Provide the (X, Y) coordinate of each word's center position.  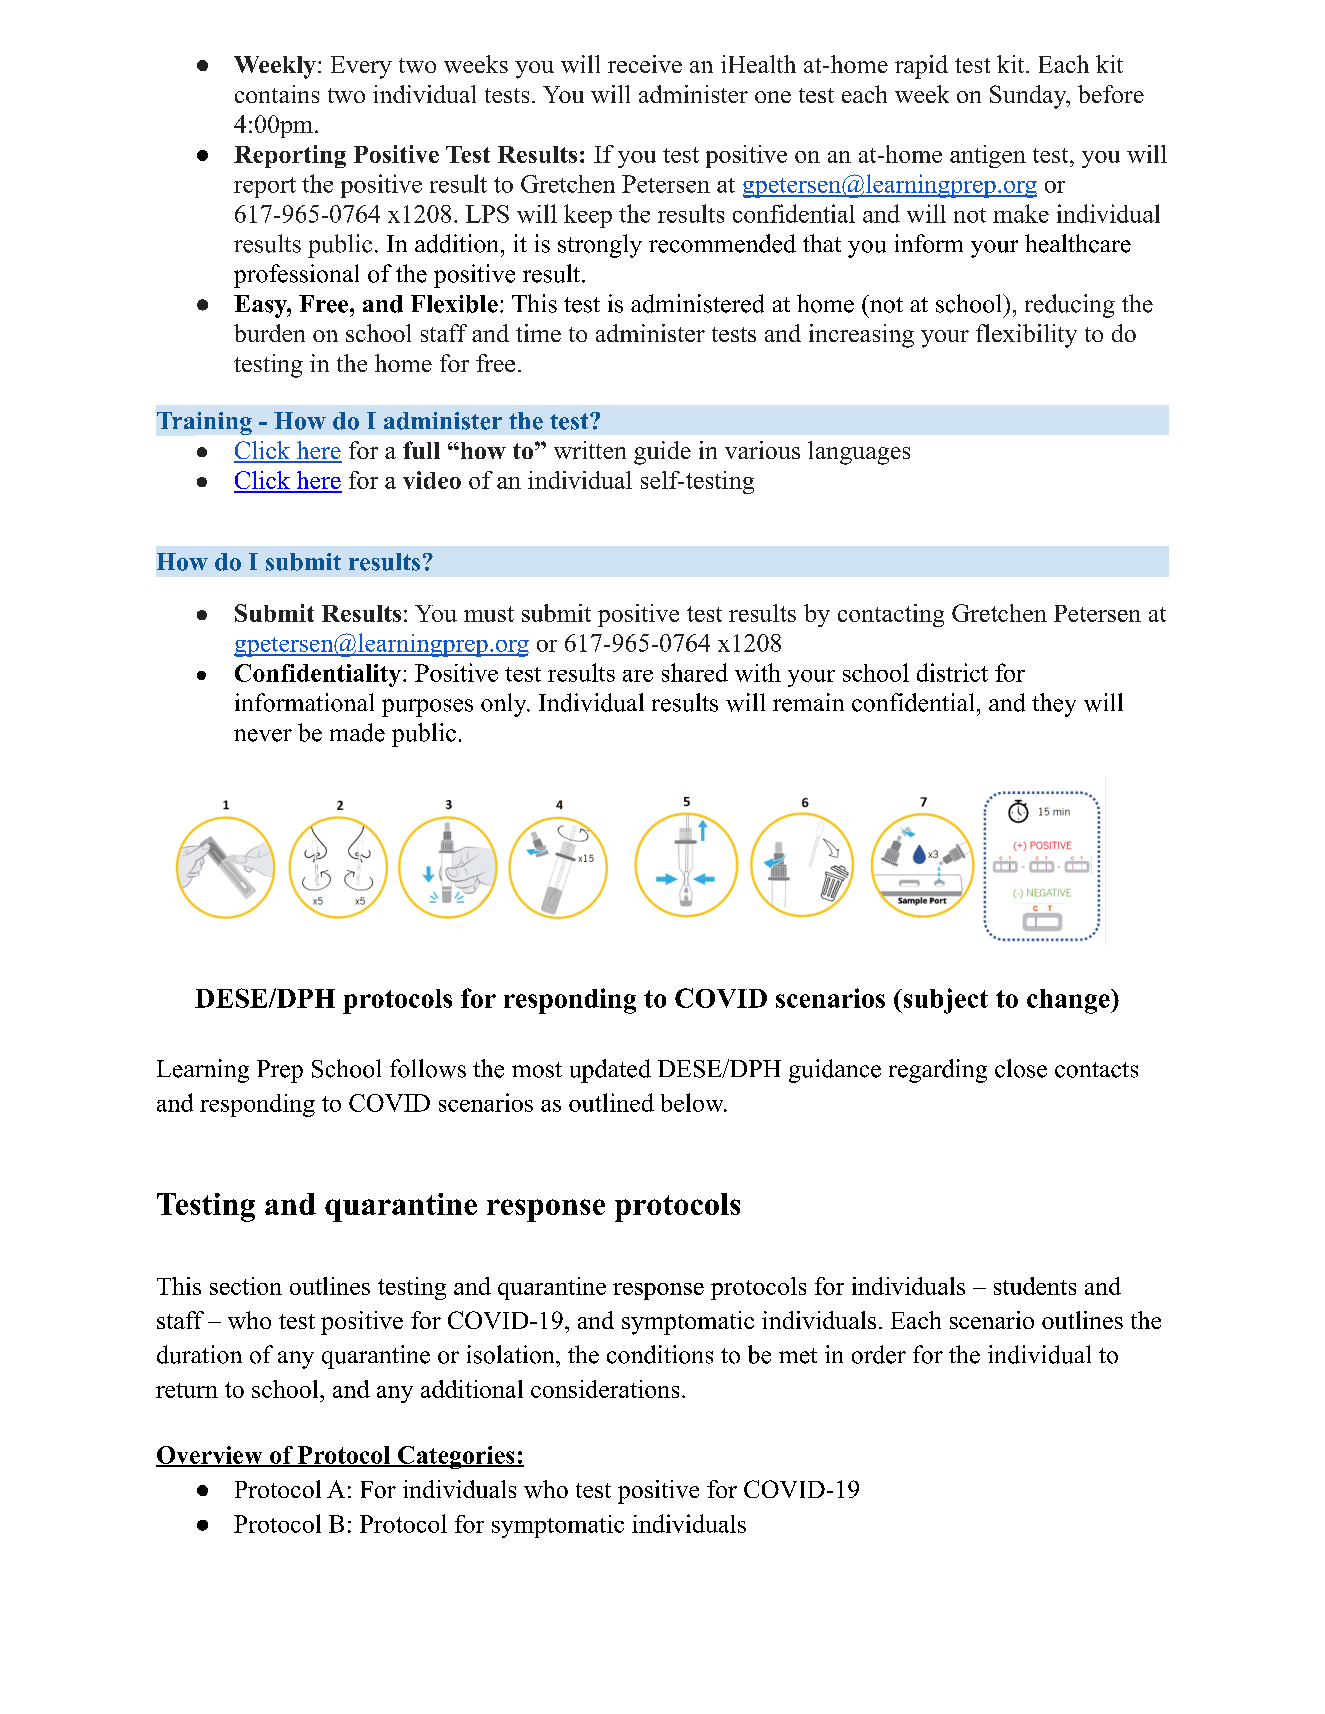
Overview (210, 1456)
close (1021, 1068)
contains (277, 94)
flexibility (1026, 336)
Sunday (1029, 97)
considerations (605, 1389)
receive (645, 64)
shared (695, 672)
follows (428, 1068)
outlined (611, 1102)
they (1054, 705)
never (263, 735)
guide (662, 453)
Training (204, 423)
